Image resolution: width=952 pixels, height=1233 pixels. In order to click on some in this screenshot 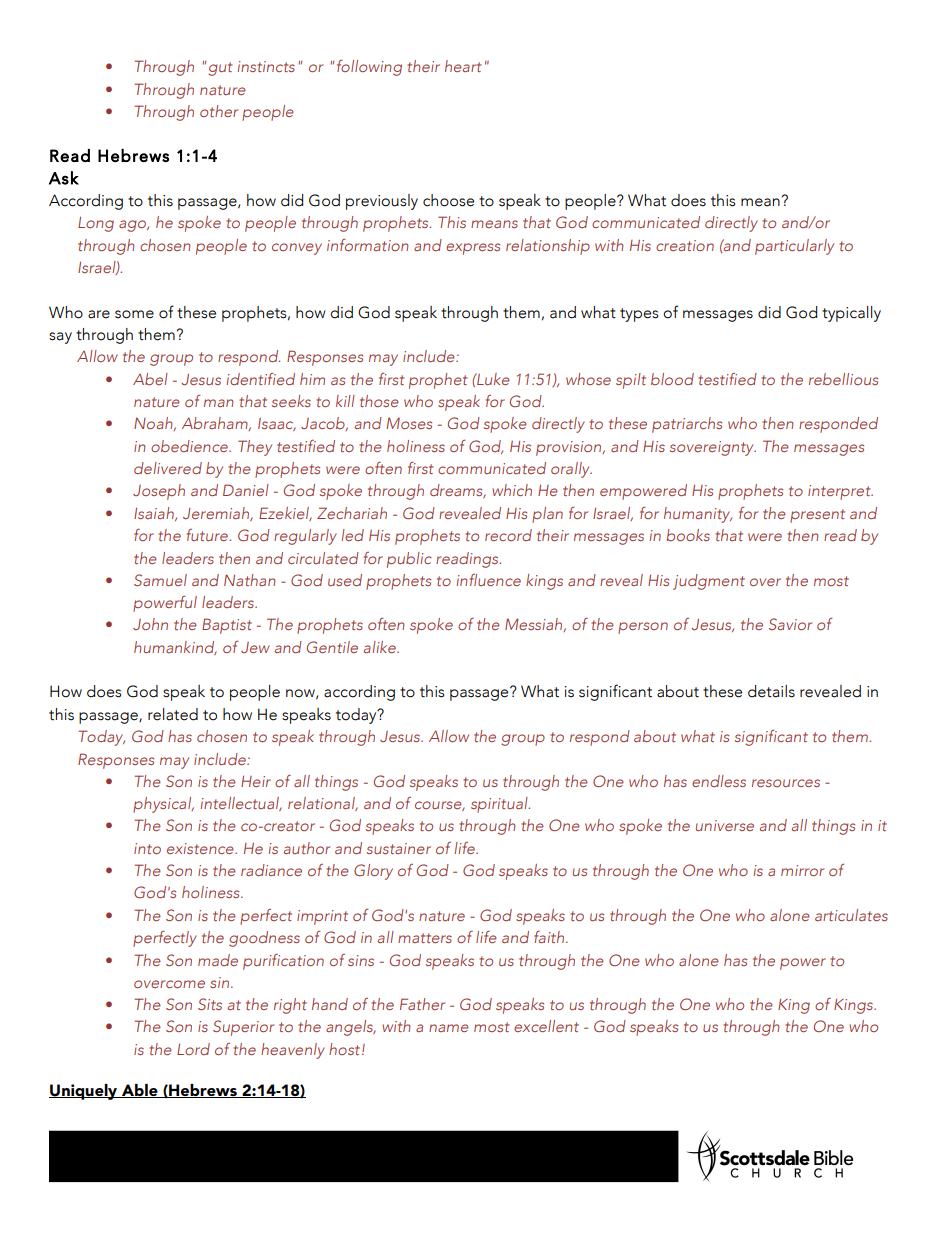, I will do `click(134, 314)`.
